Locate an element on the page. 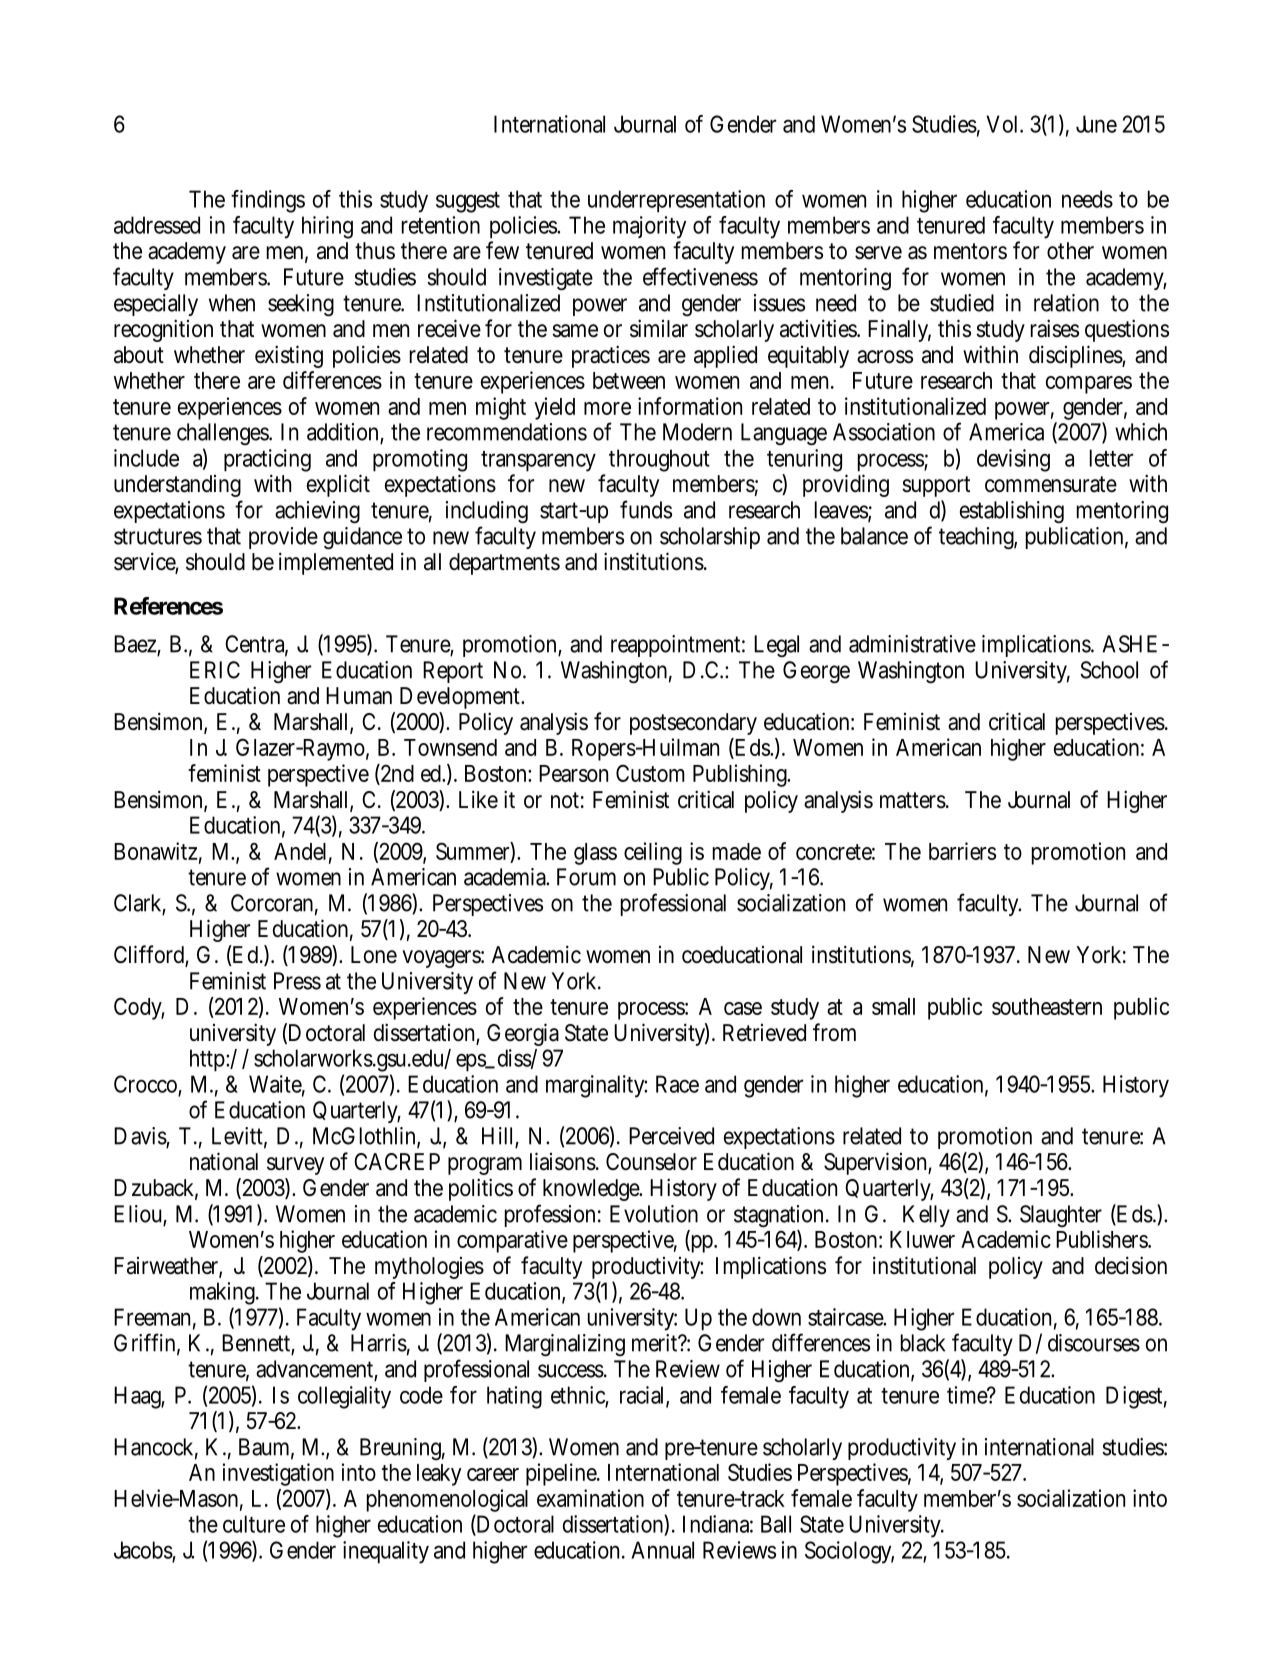 The width and height of the document is (1281, 1657). findings is located at coordinates (268, 201).
